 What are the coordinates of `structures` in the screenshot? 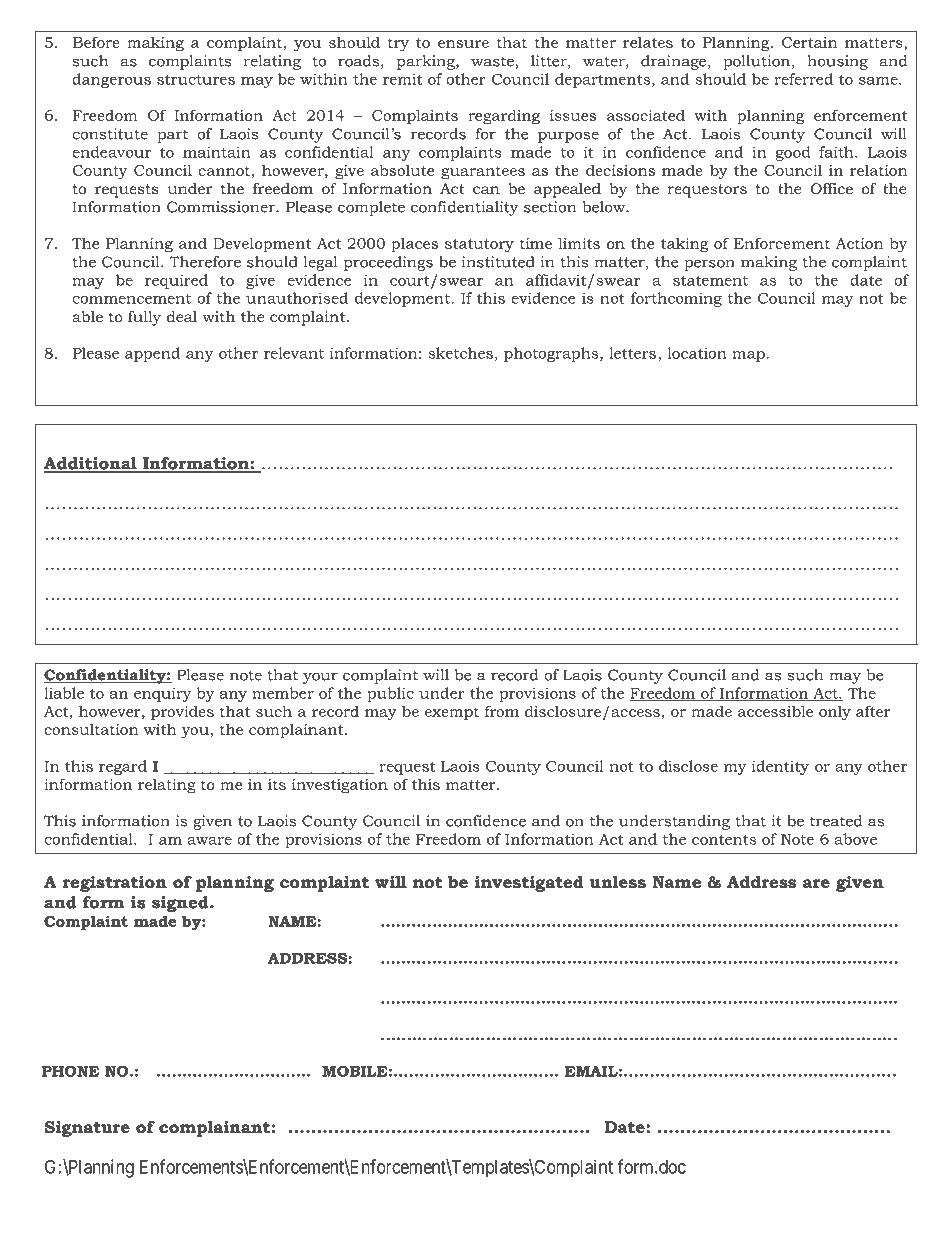 It's located at (196, 79).
